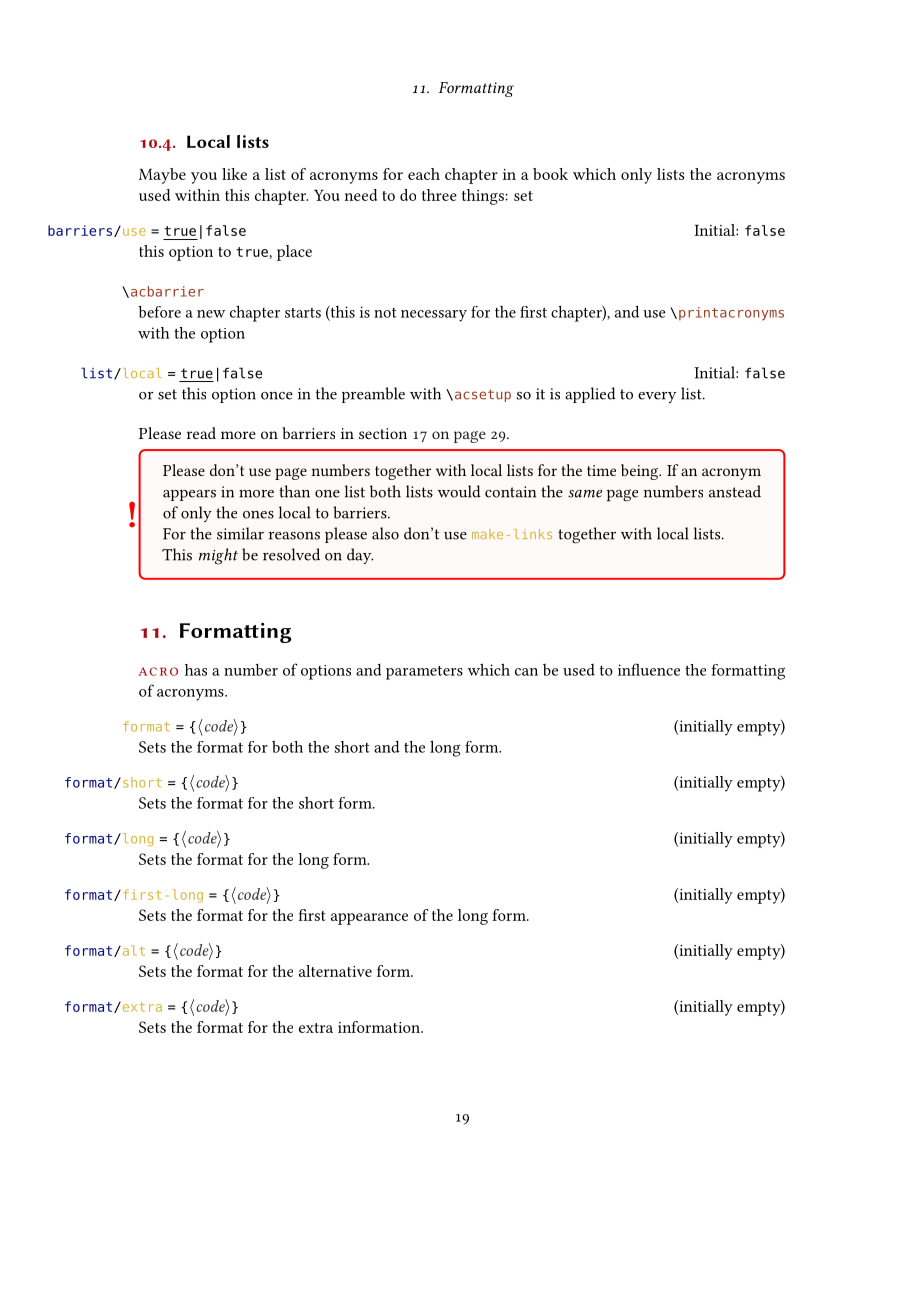  I want to click on appearance, so click(369, 919).
